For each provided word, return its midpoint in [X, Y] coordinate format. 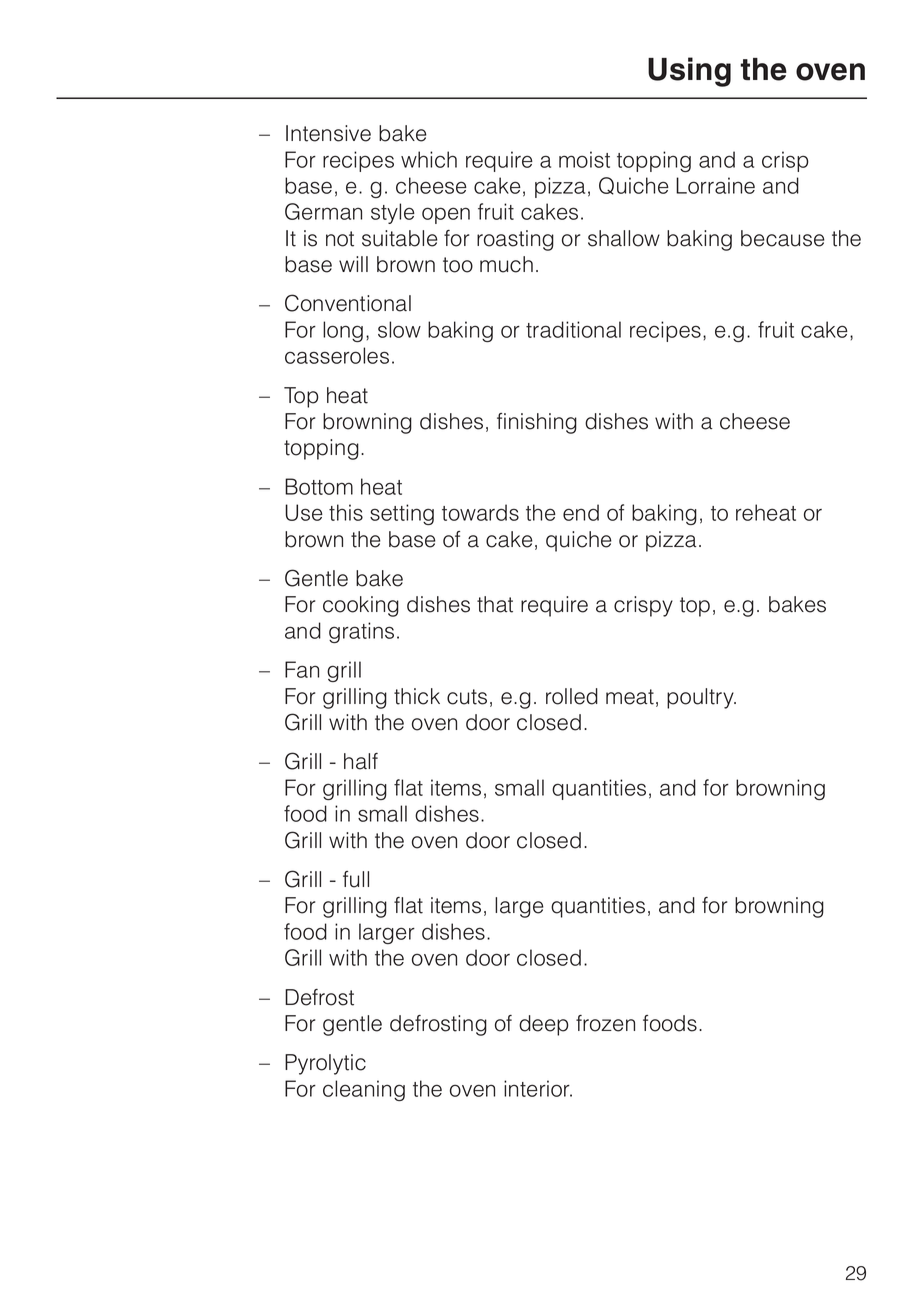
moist [584, 159]
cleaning [364, 1090]
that [495, 604]
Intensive [328, 133]
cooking [361, 606]
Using [689, 72]
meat [630, 697]
